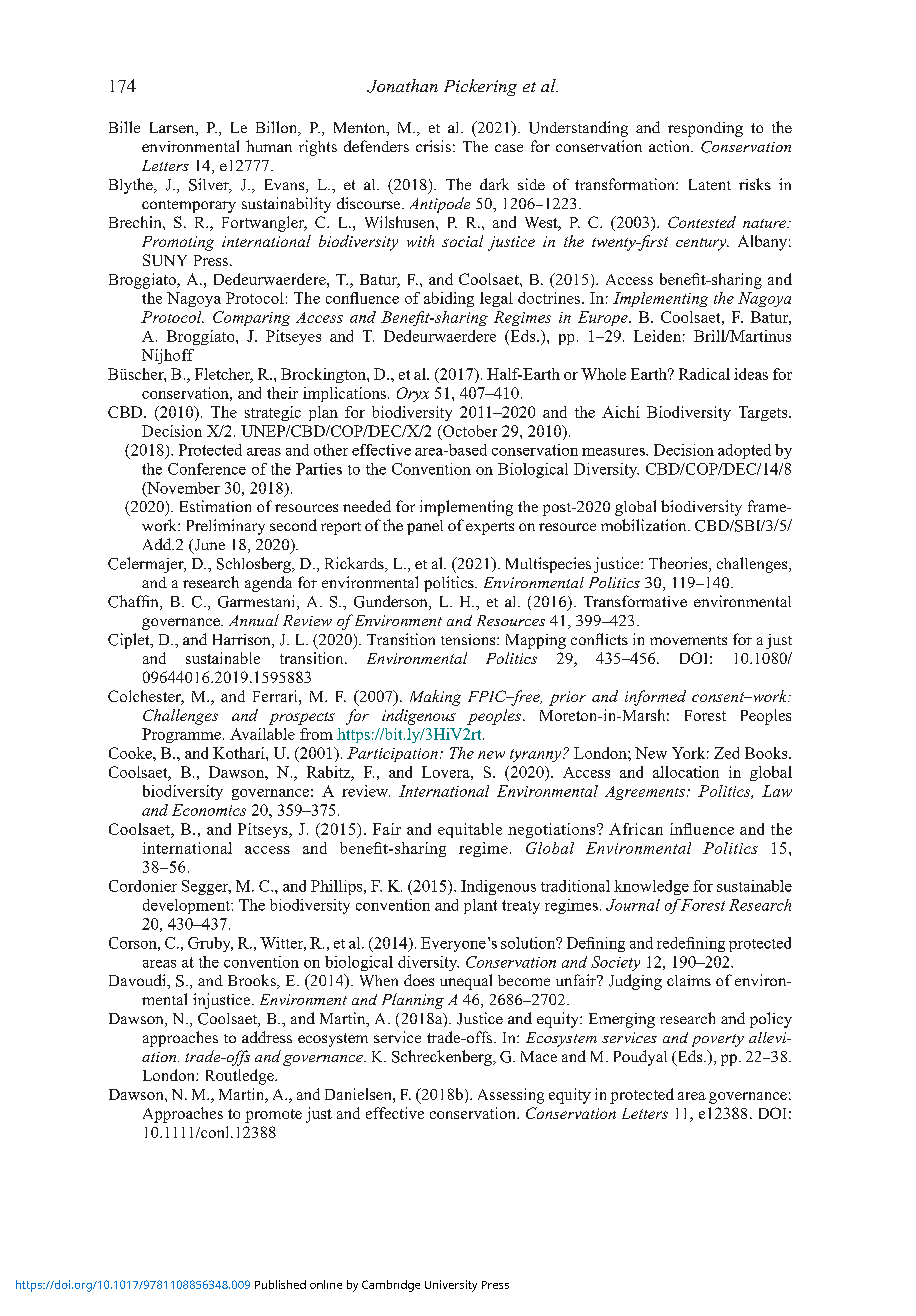 The image size is (916, 1316). Describe the element at coordinates (744, 451) in the document. I see `adopted` at that location.
